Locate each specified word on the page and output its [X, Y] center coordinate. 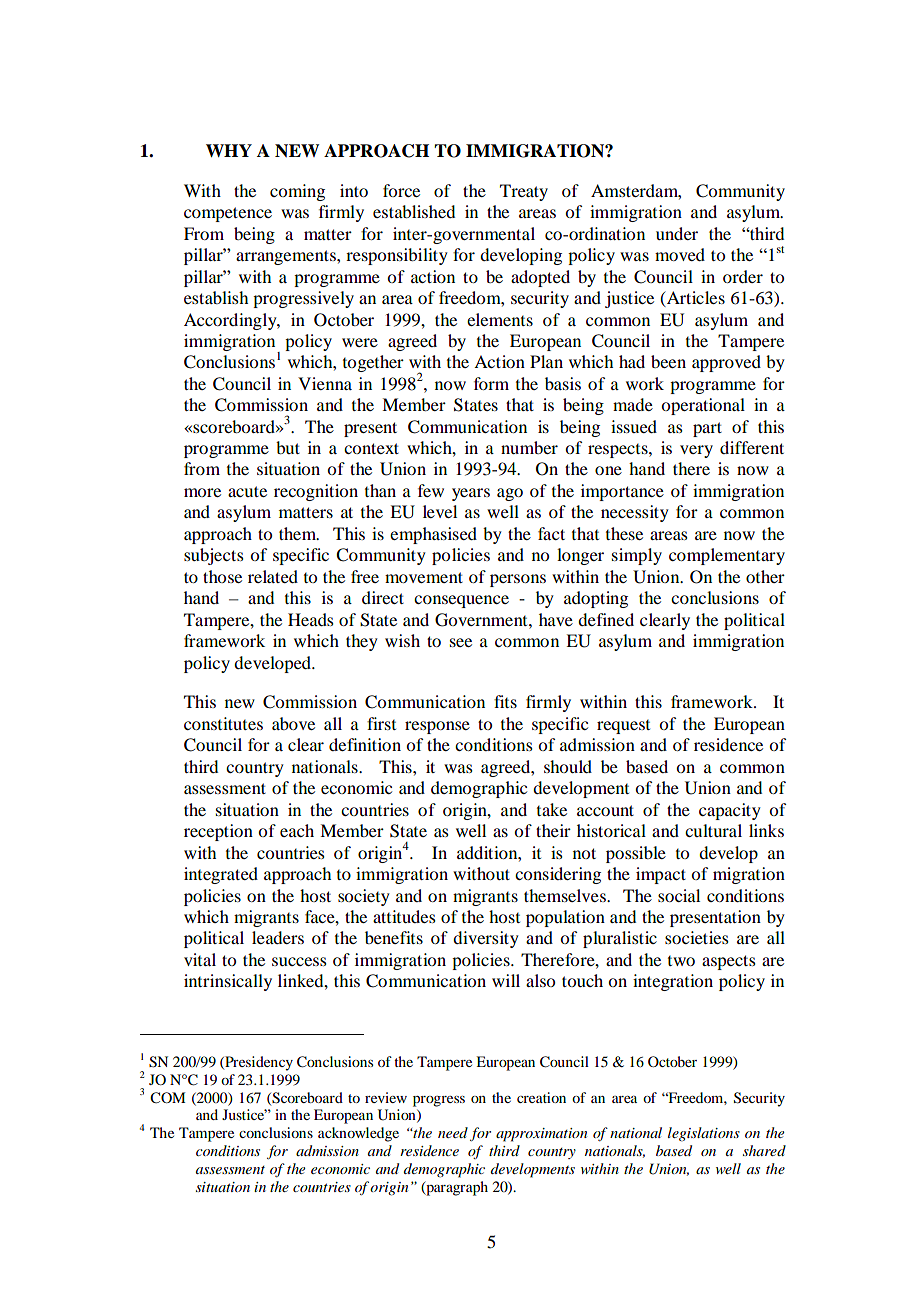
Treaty [524, 192]
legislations [704, 1134]
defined [606, 619]
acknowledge [358, 1134]
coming [297, 192]
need [453, 1132]
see [461, 642]
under [677, 233]
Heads [311, 619]
